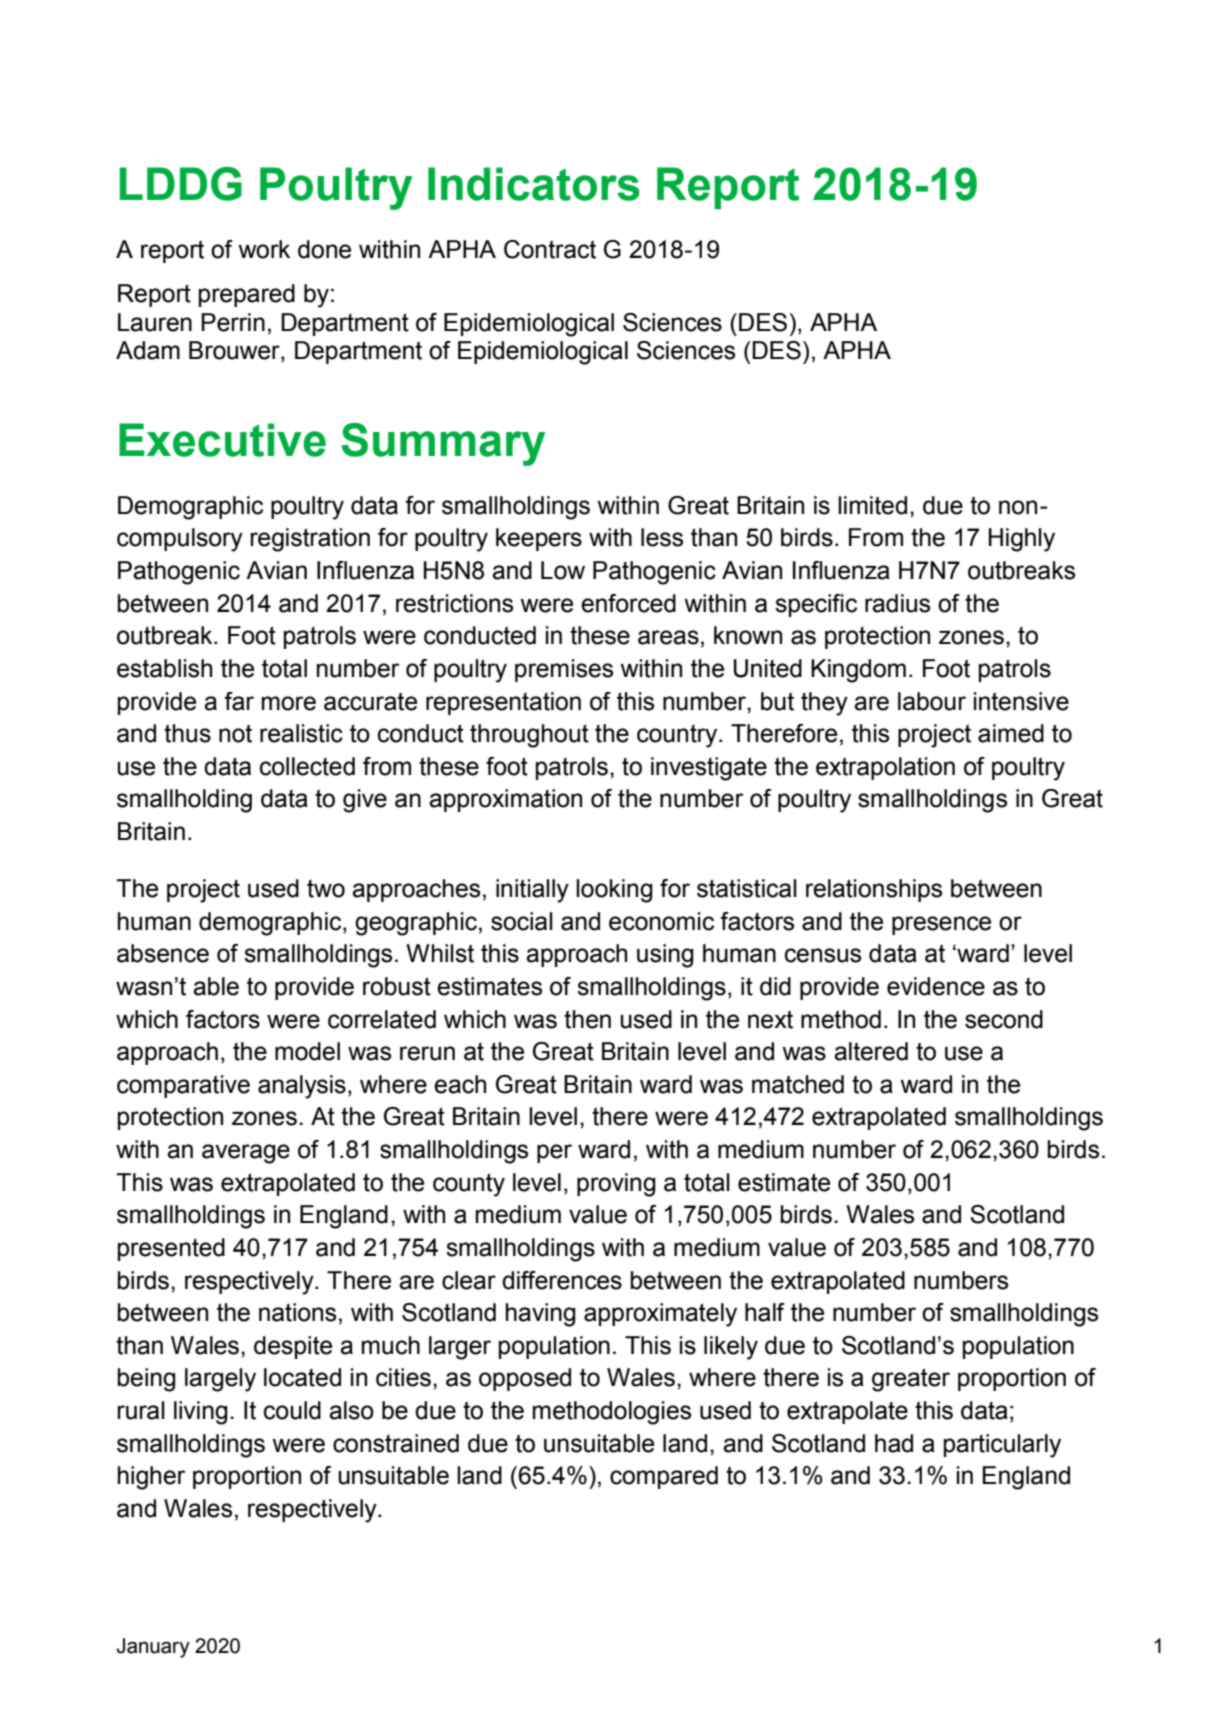 This screenshot has height=1730, width=1224. I want to click on throughout, so click(529, 736).
